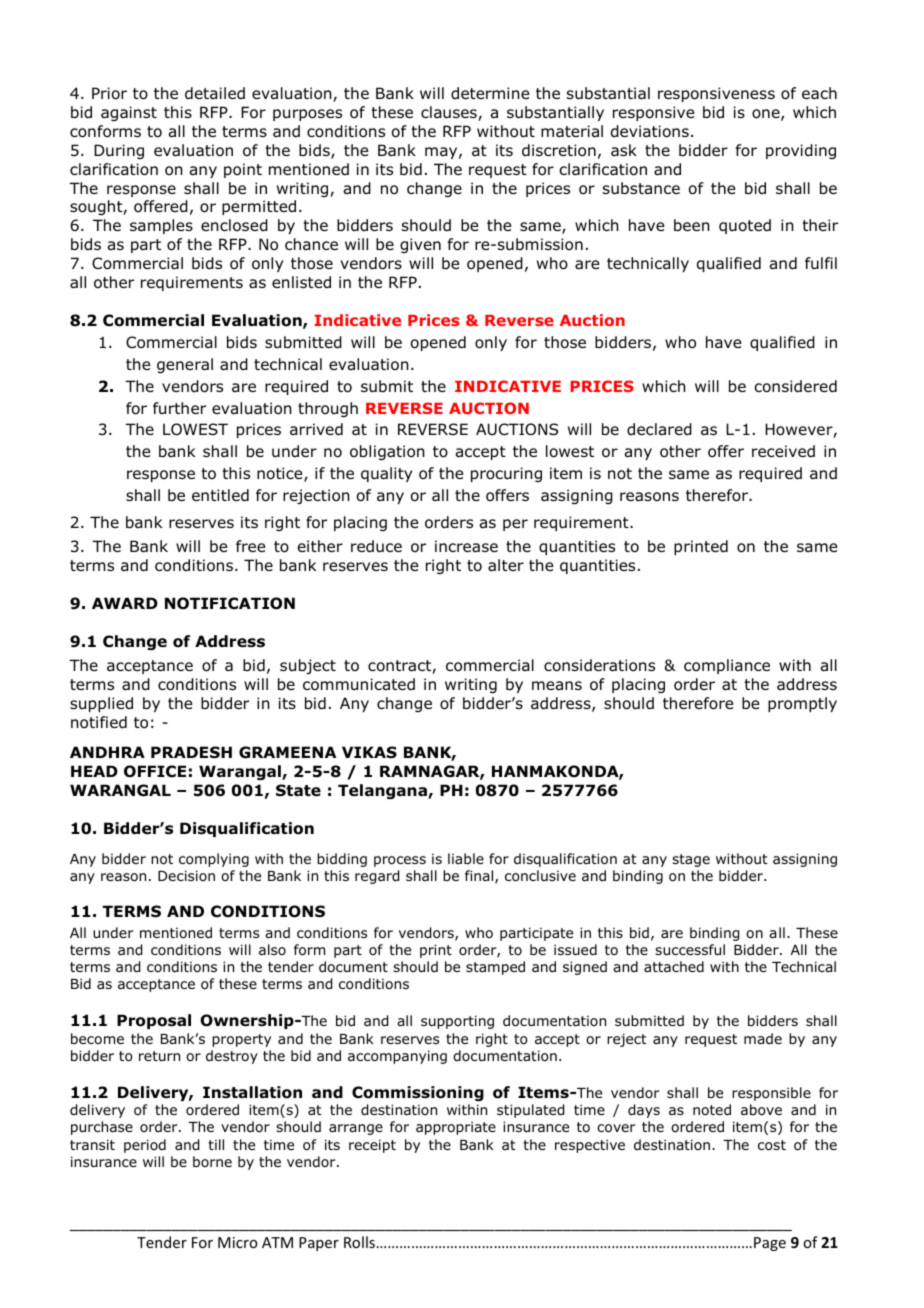  Describe the element at coordinates (691, 860) in the screenshot. I see `stage` at that location.
